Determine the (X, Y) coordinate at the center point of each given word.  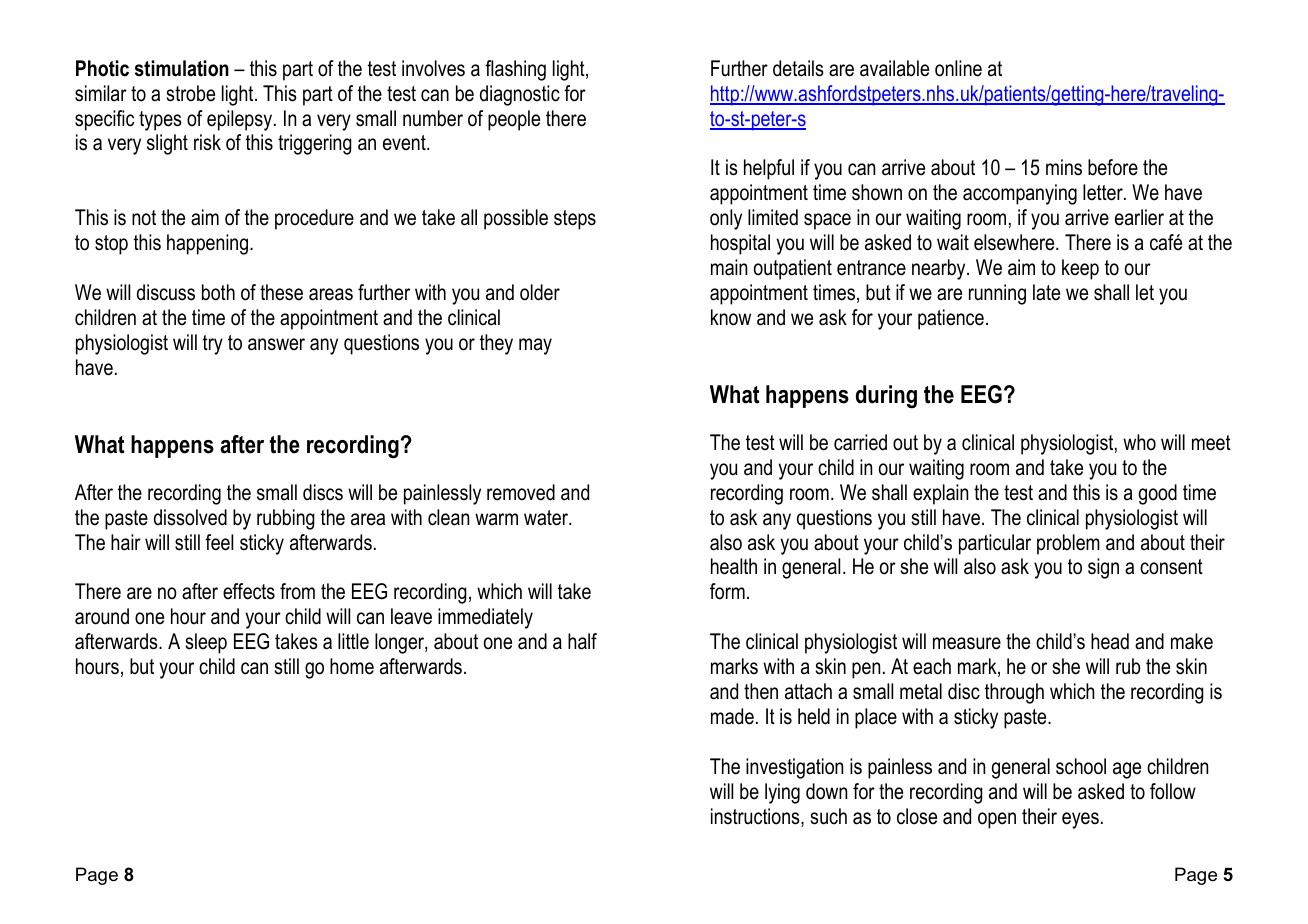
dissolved (190, 517)
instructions (756, 817)
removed (521, 492)
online (958, 68)
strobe (190, 93)
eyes (1080, 820)
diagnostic (520, 95)
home (352, 666)
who (1139, 442)
